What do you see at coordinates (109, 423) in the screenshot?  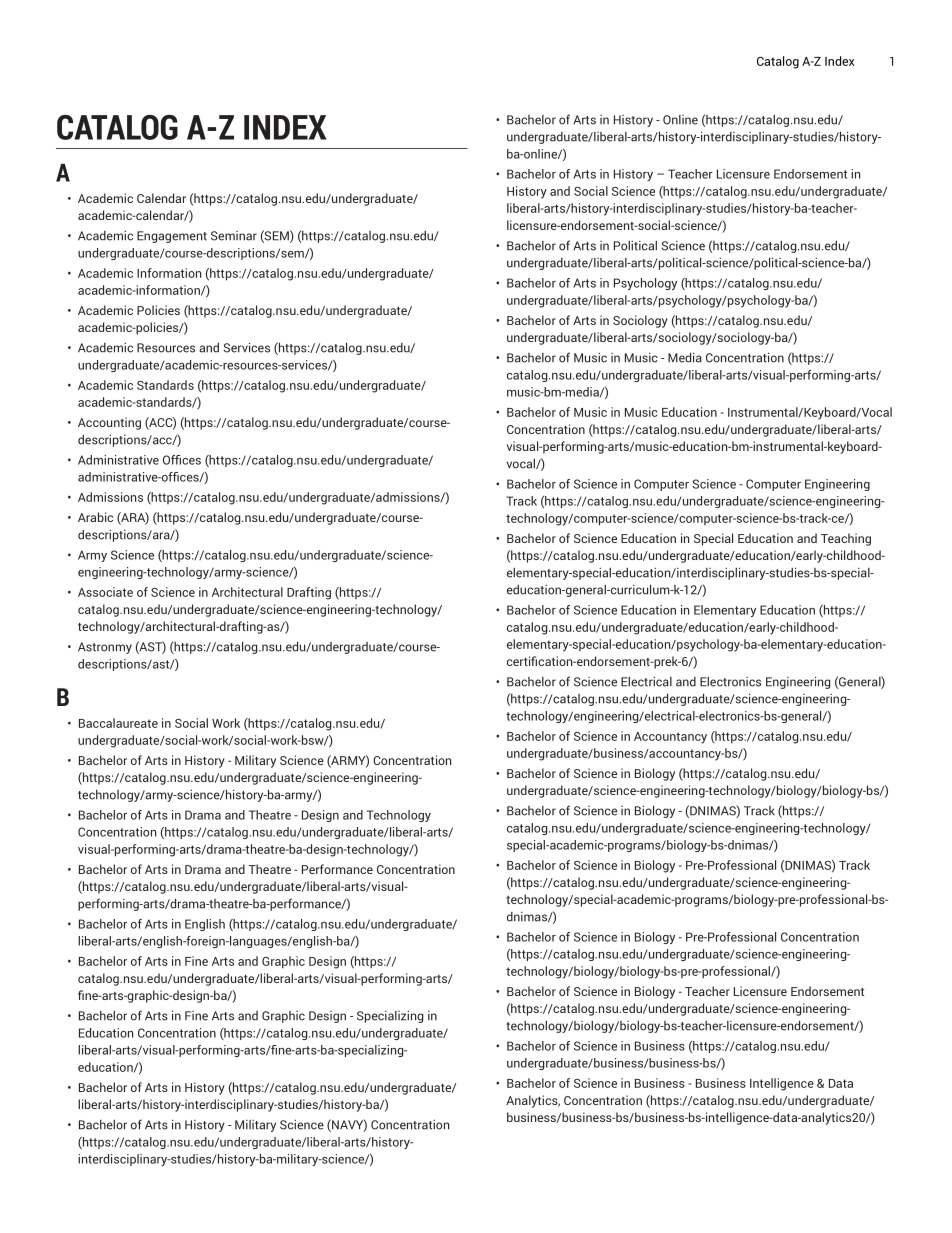 I see `Accounting` at bounding box center [109, 423].
